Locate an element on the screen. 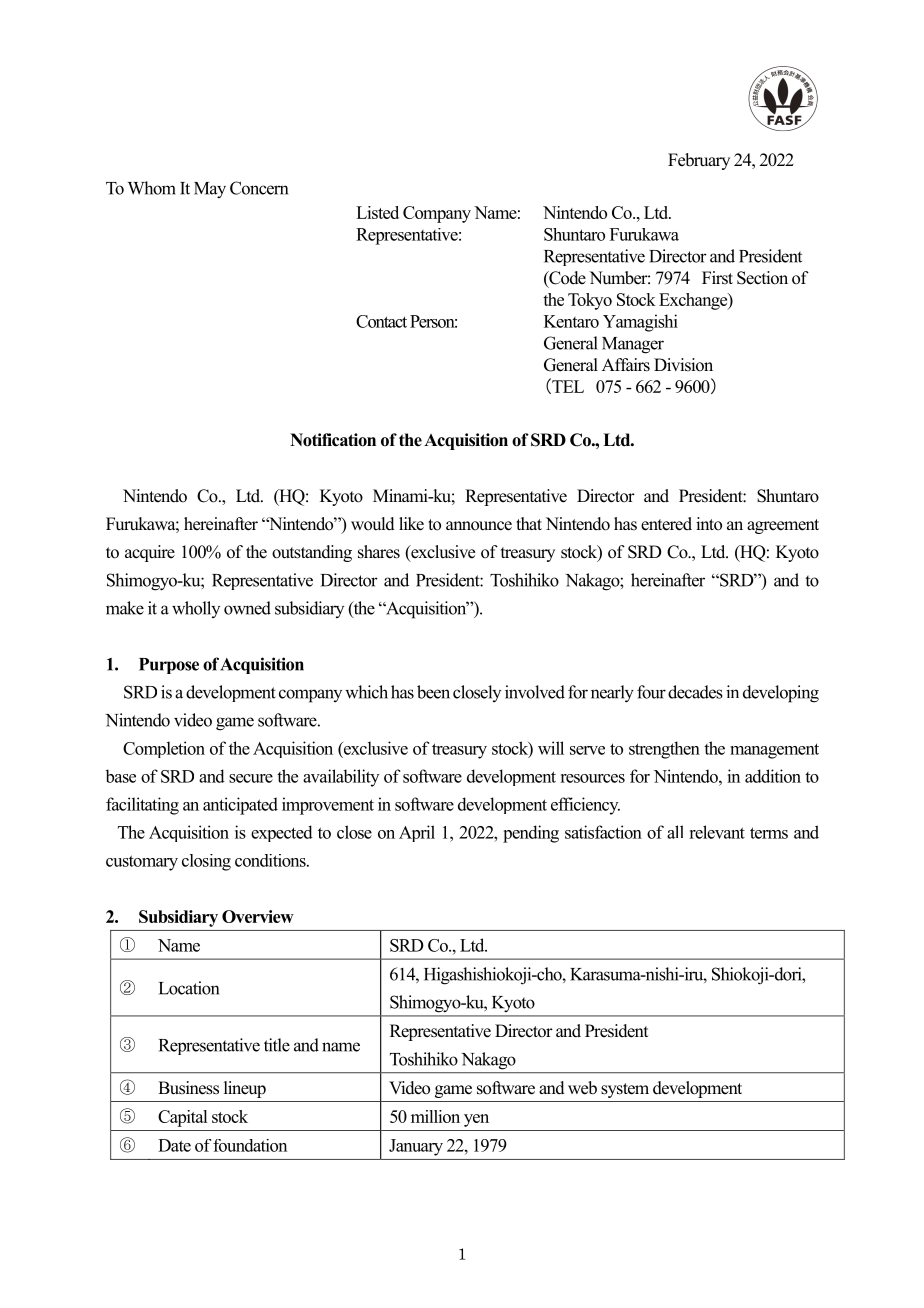 This screenshot has width=924, height=1308. Capital is located at coordinates (182, 1118).
